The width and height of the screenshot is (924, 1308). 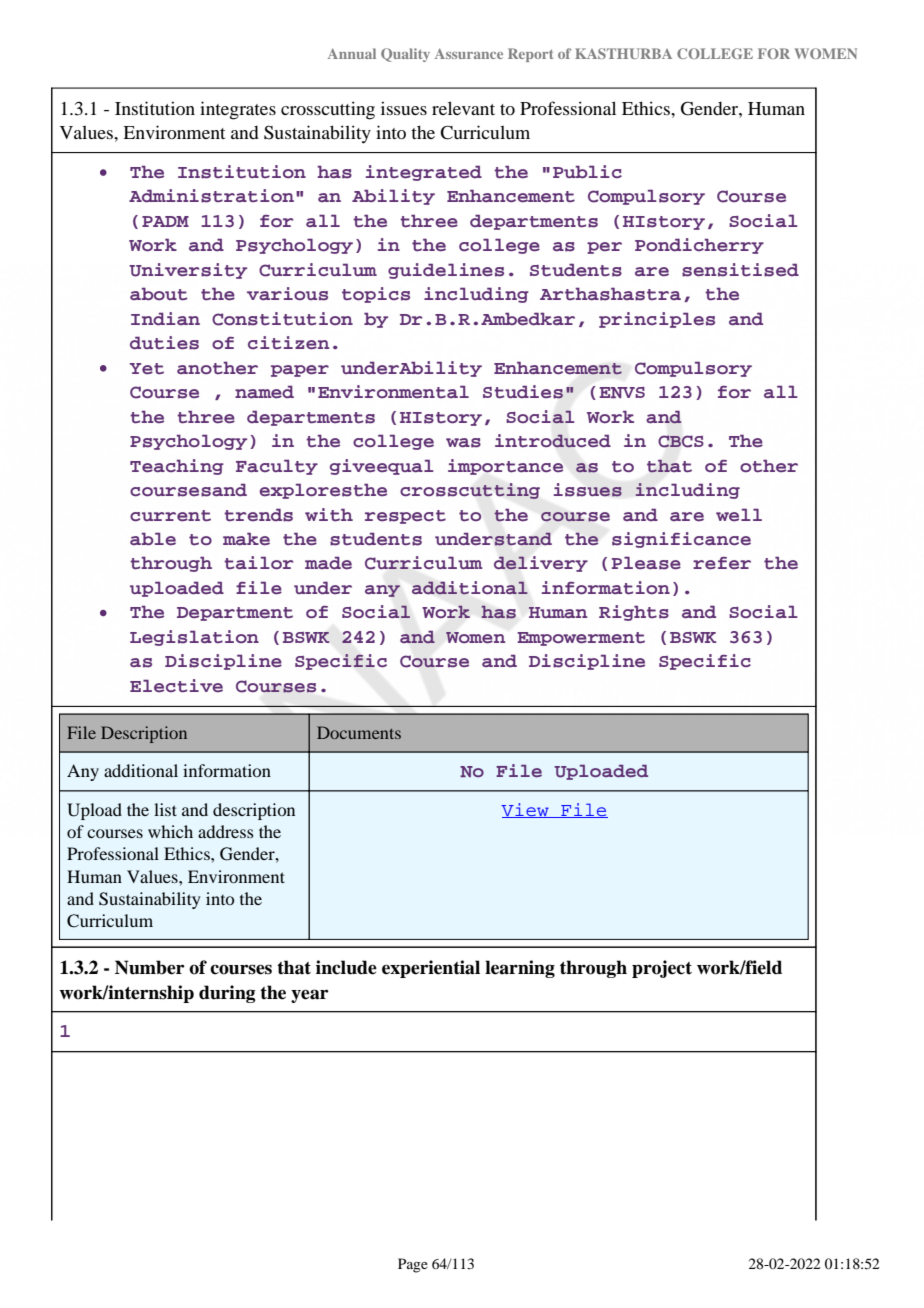 What do you see at coordinates (463, 108) in the screenshot?
I see `relevant` at bounding box center [463, 108].
